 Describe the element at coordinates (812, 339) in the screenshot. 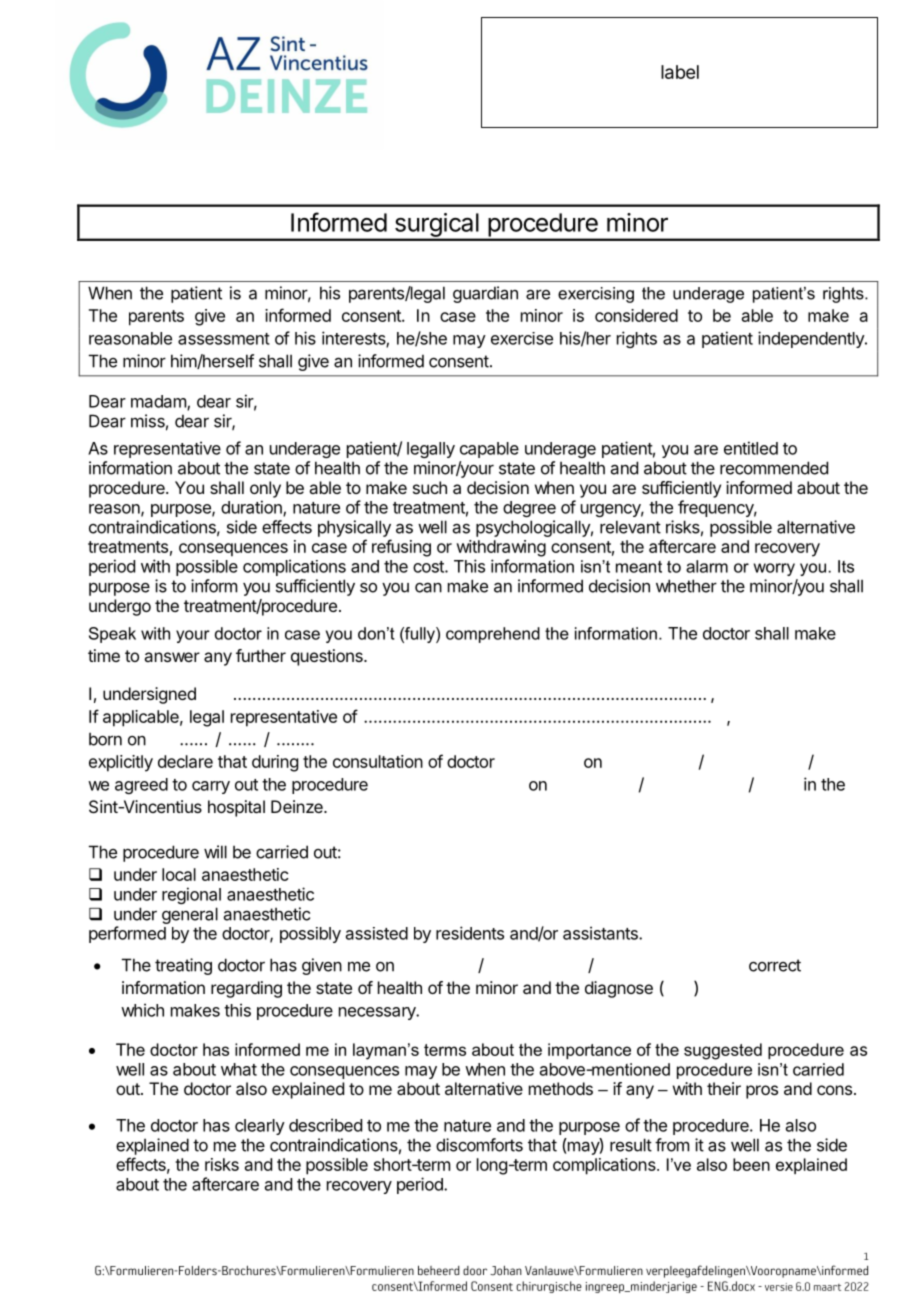

I see `independently` at that location.
